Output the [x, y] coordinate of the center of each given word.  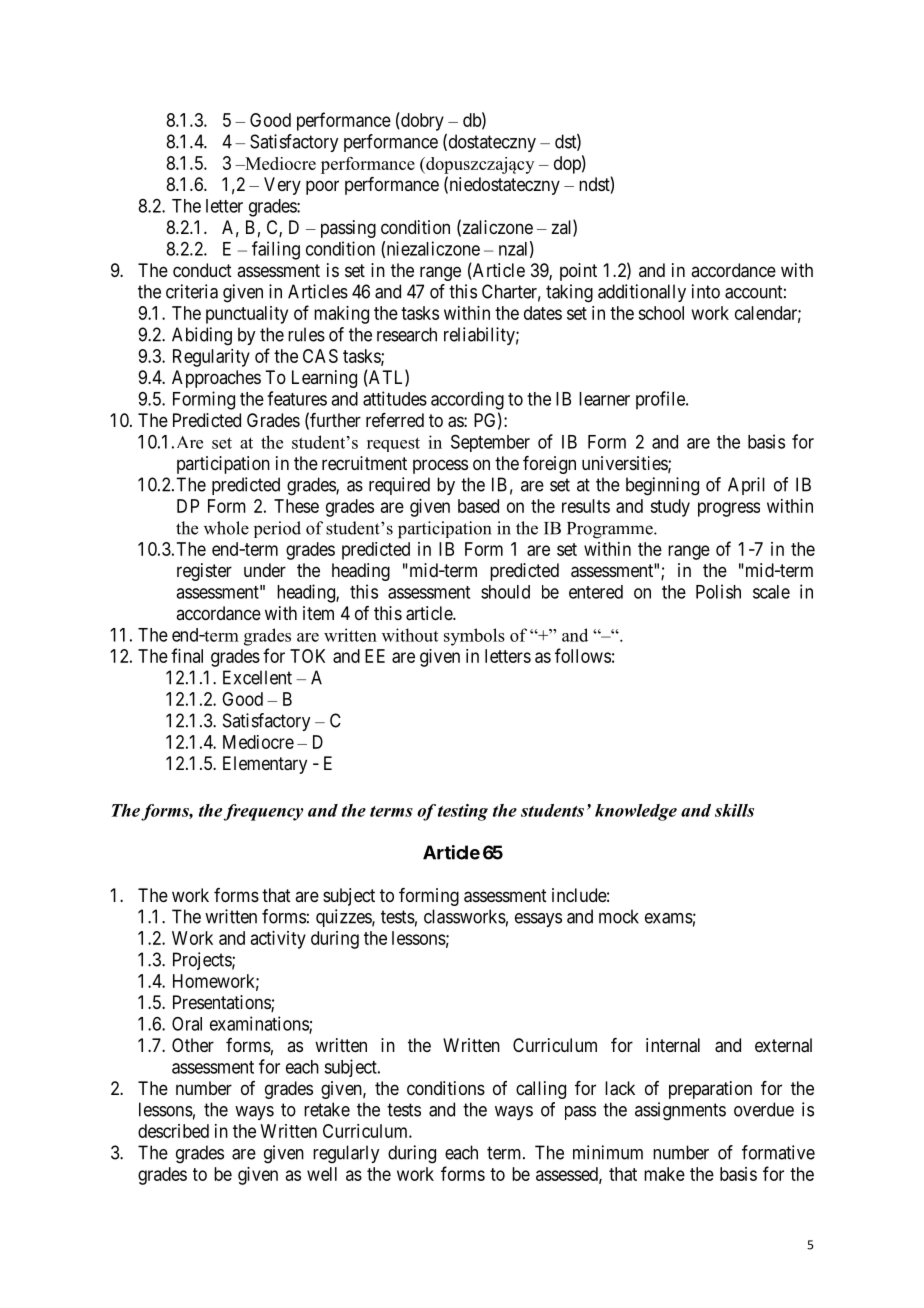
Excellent [257, 677]
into [706, 291]
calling [541, 1090]
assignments [680, 1111]
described [173, 1131]
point [578, 272]
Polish [718, 591]
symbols [474, 637]
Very [282, 186]
